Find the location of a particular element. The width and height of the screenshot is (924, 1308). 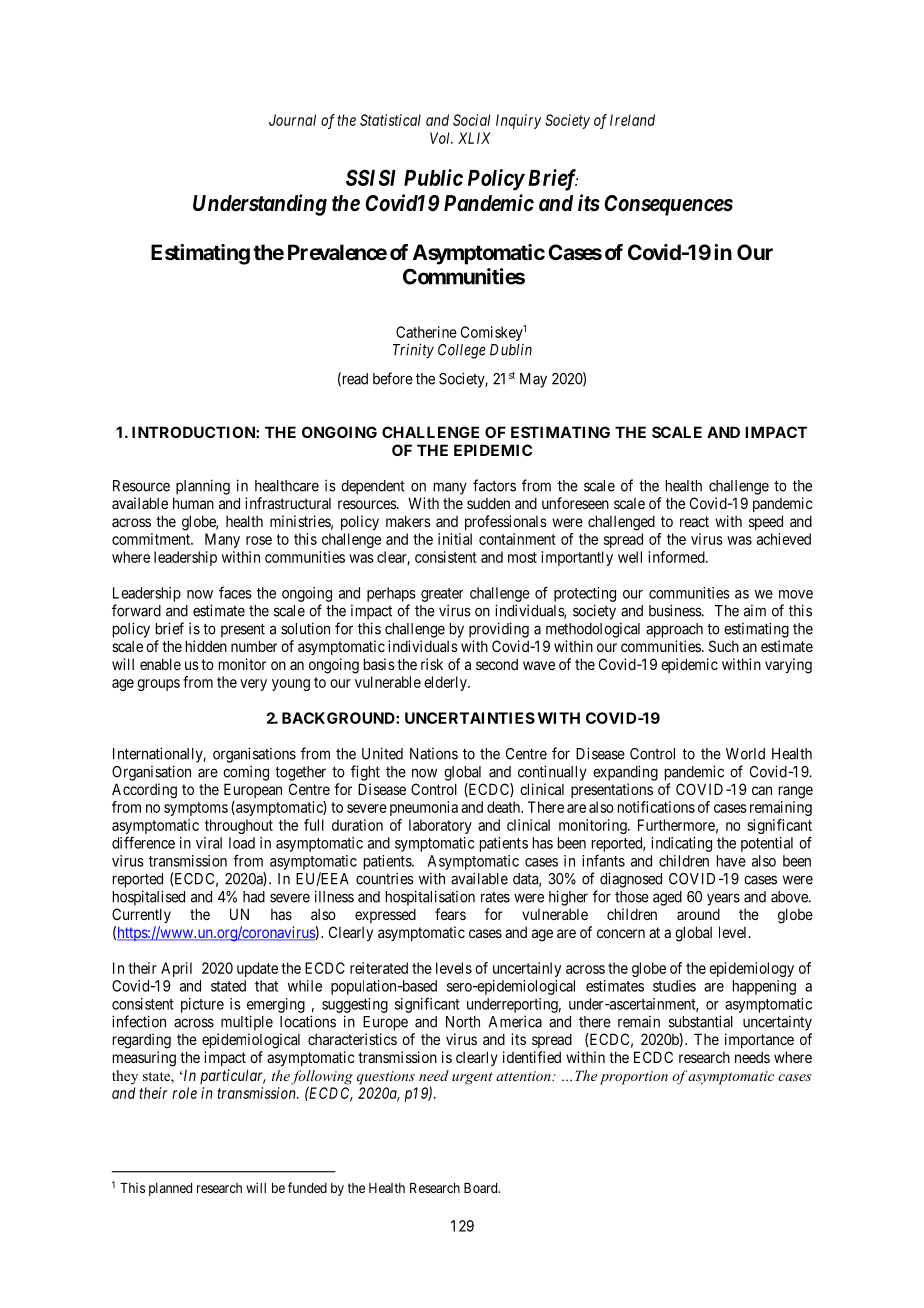

College is located at coordinates (462, 351).
